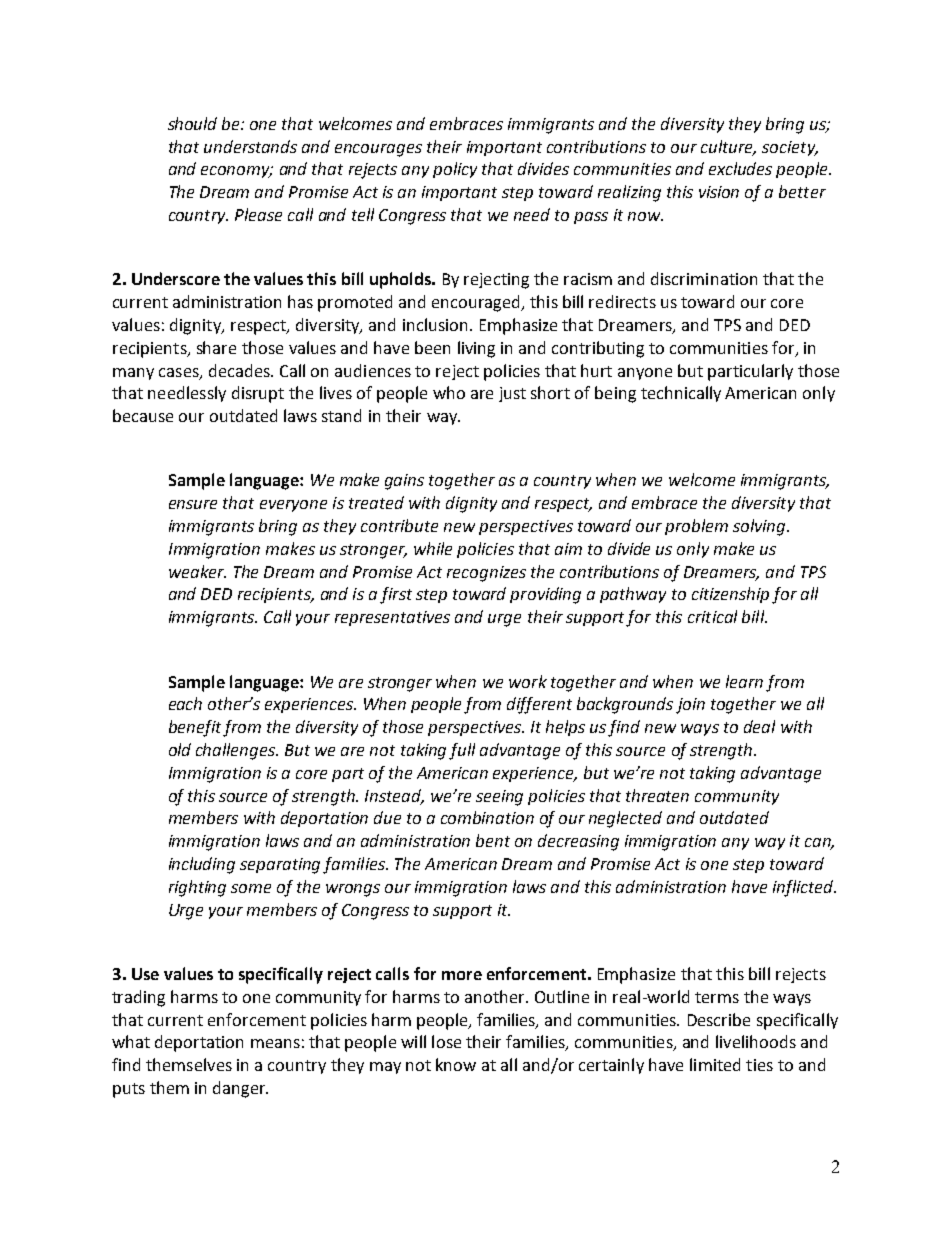 This screenshot has height=1233, width=952. What do you see at coordinates (192, 123) in the screenshot?
I see `should` at bounding box center [192, 123].
